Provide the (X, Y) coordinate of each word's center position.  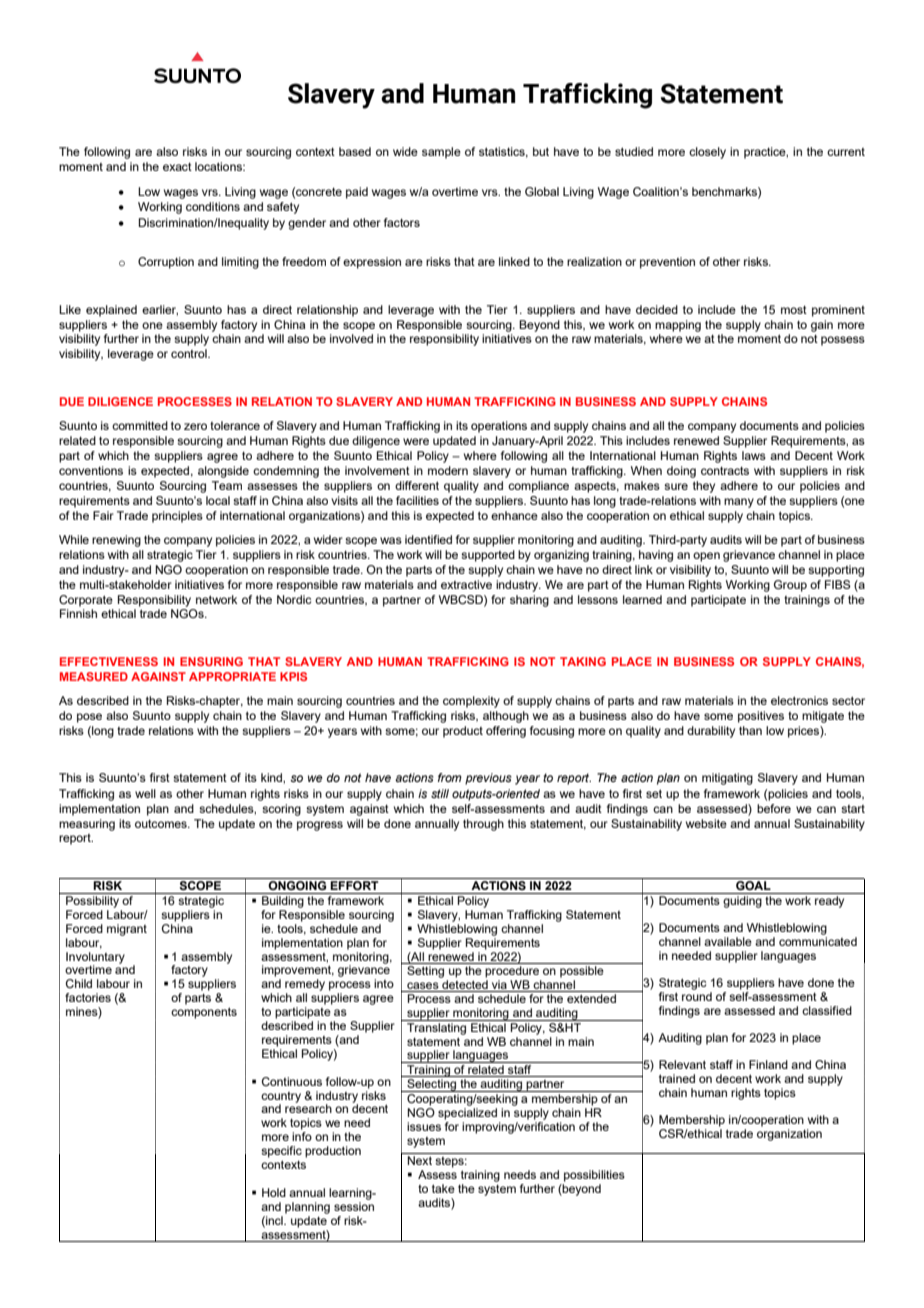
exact (177, 166)
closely (707, 153)
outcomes (162, 823)
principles (177, 517)
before (774, 808)
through (483, 825)
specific (281, 1152)
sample (441, 153)
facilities (417, 500)
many (739, 503)
